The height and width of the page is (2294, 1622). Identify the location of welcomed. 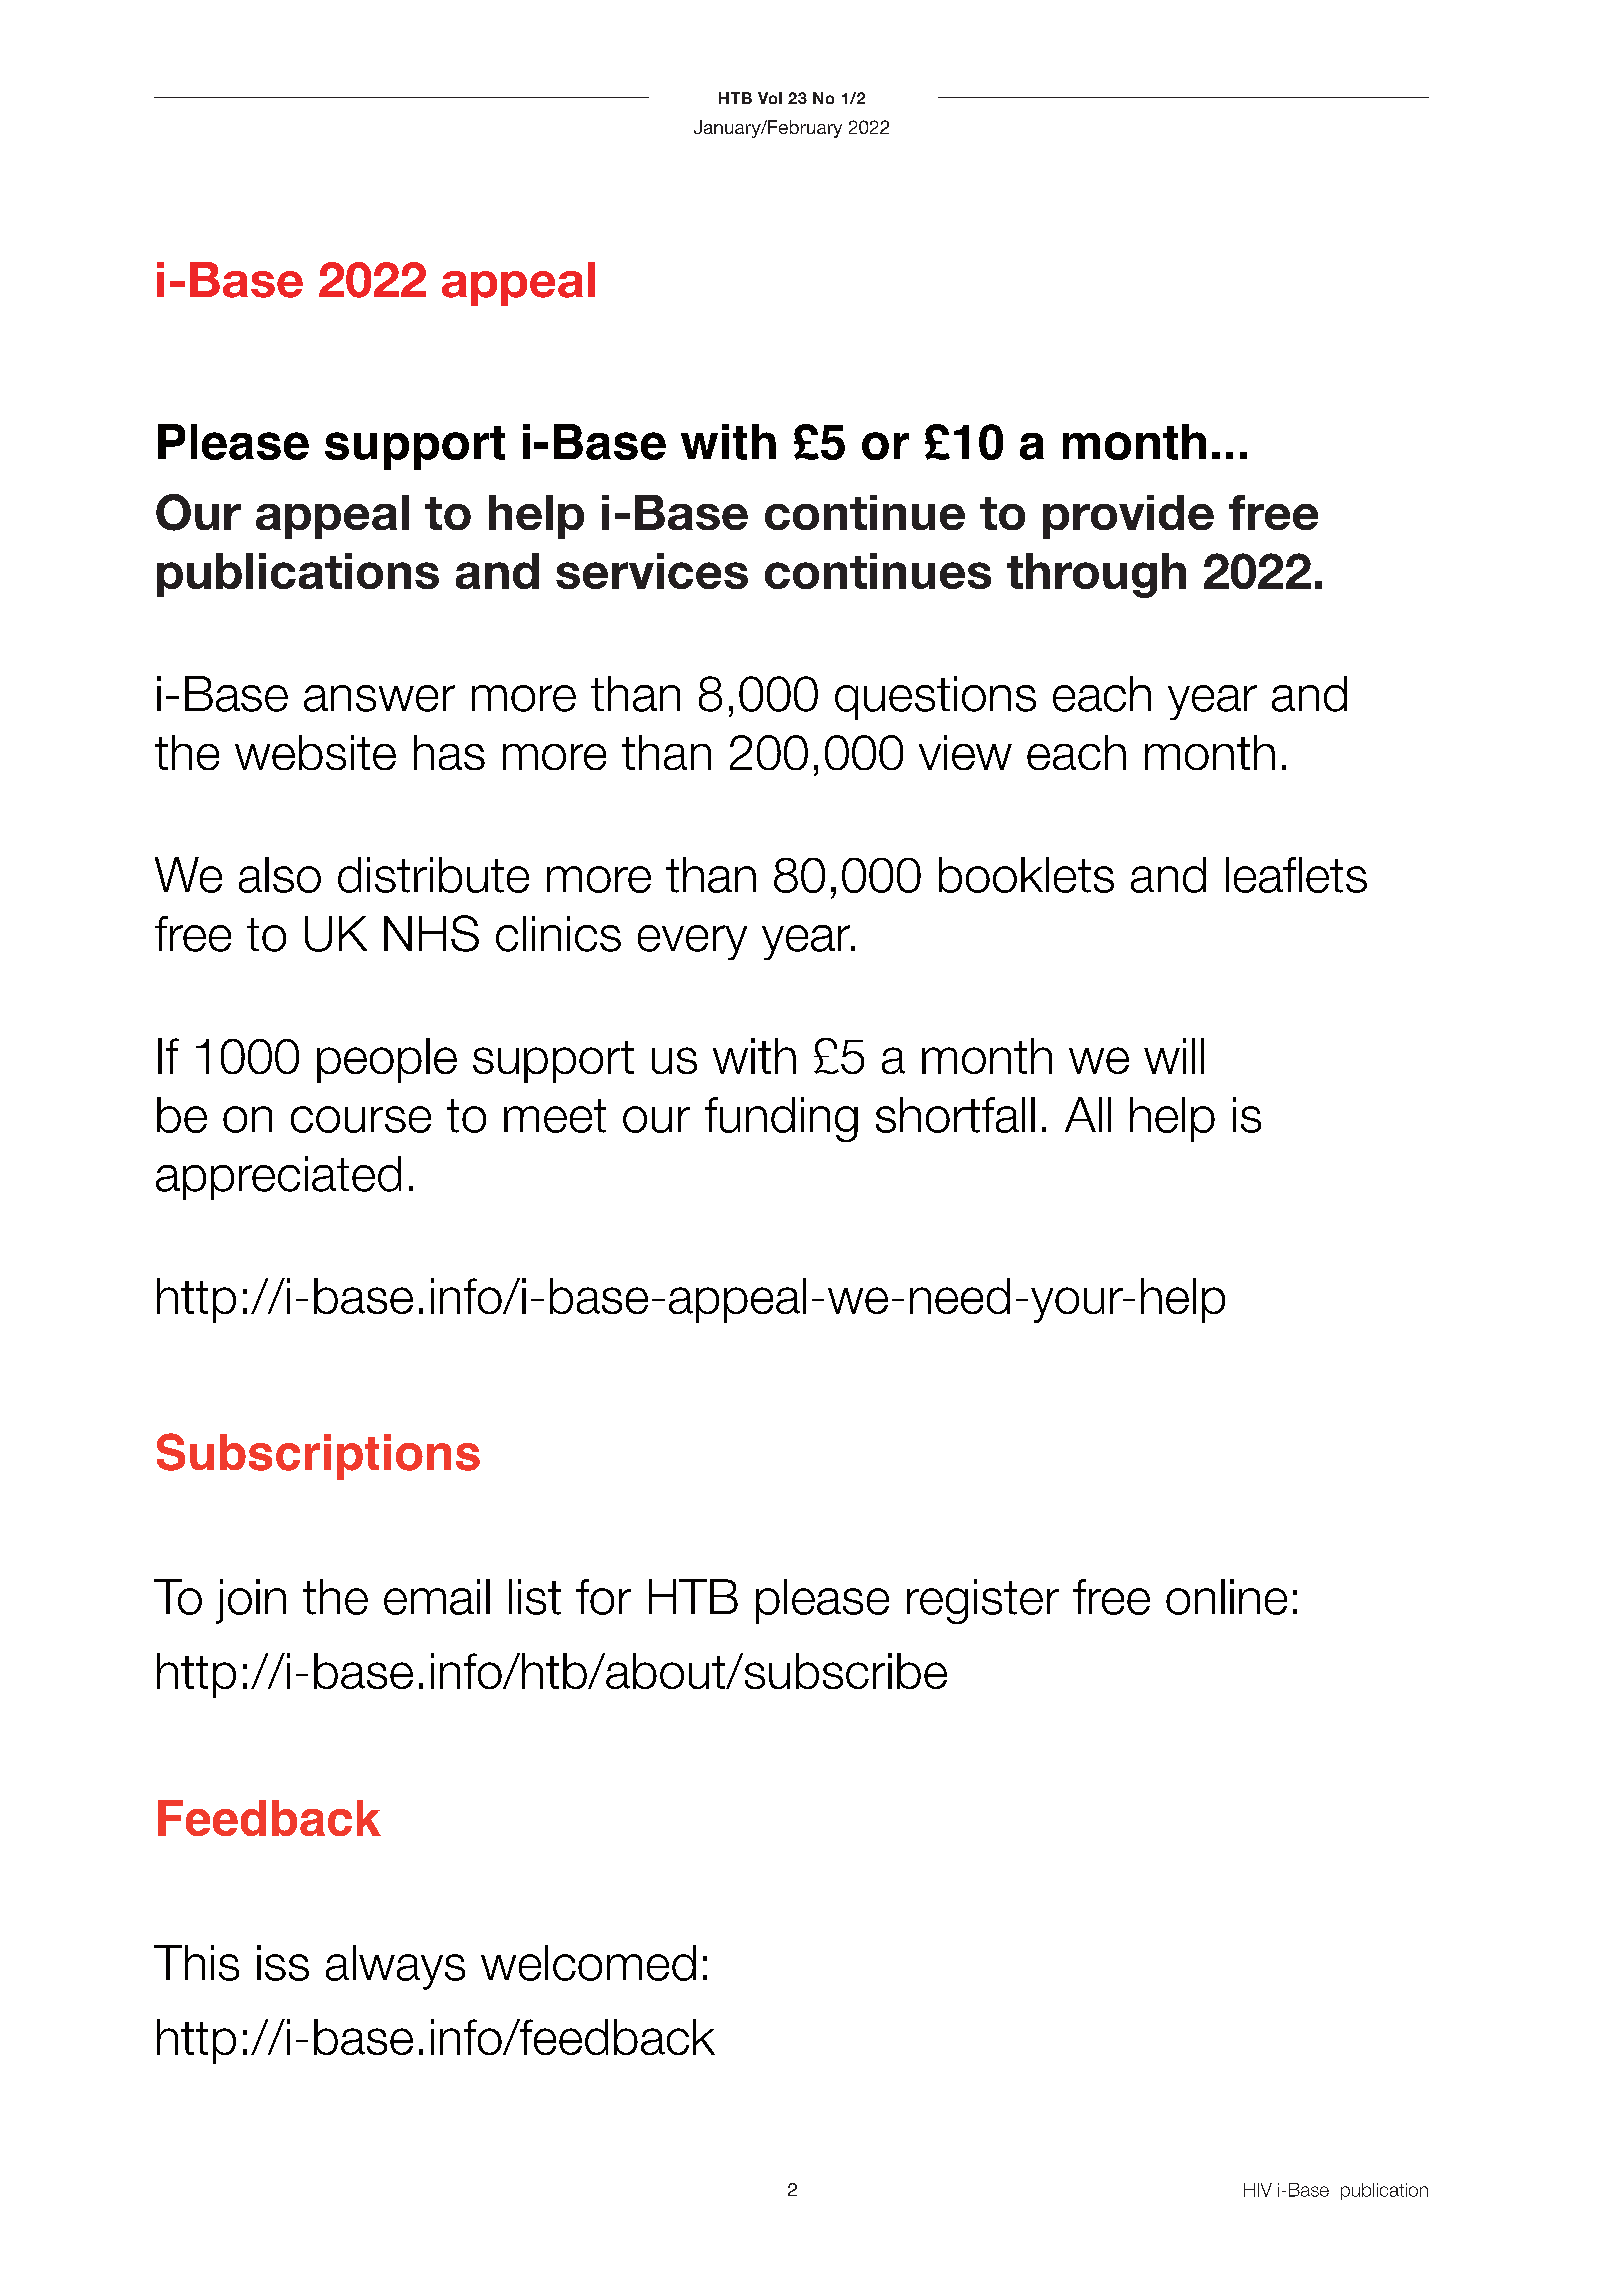
(588, 1963).
